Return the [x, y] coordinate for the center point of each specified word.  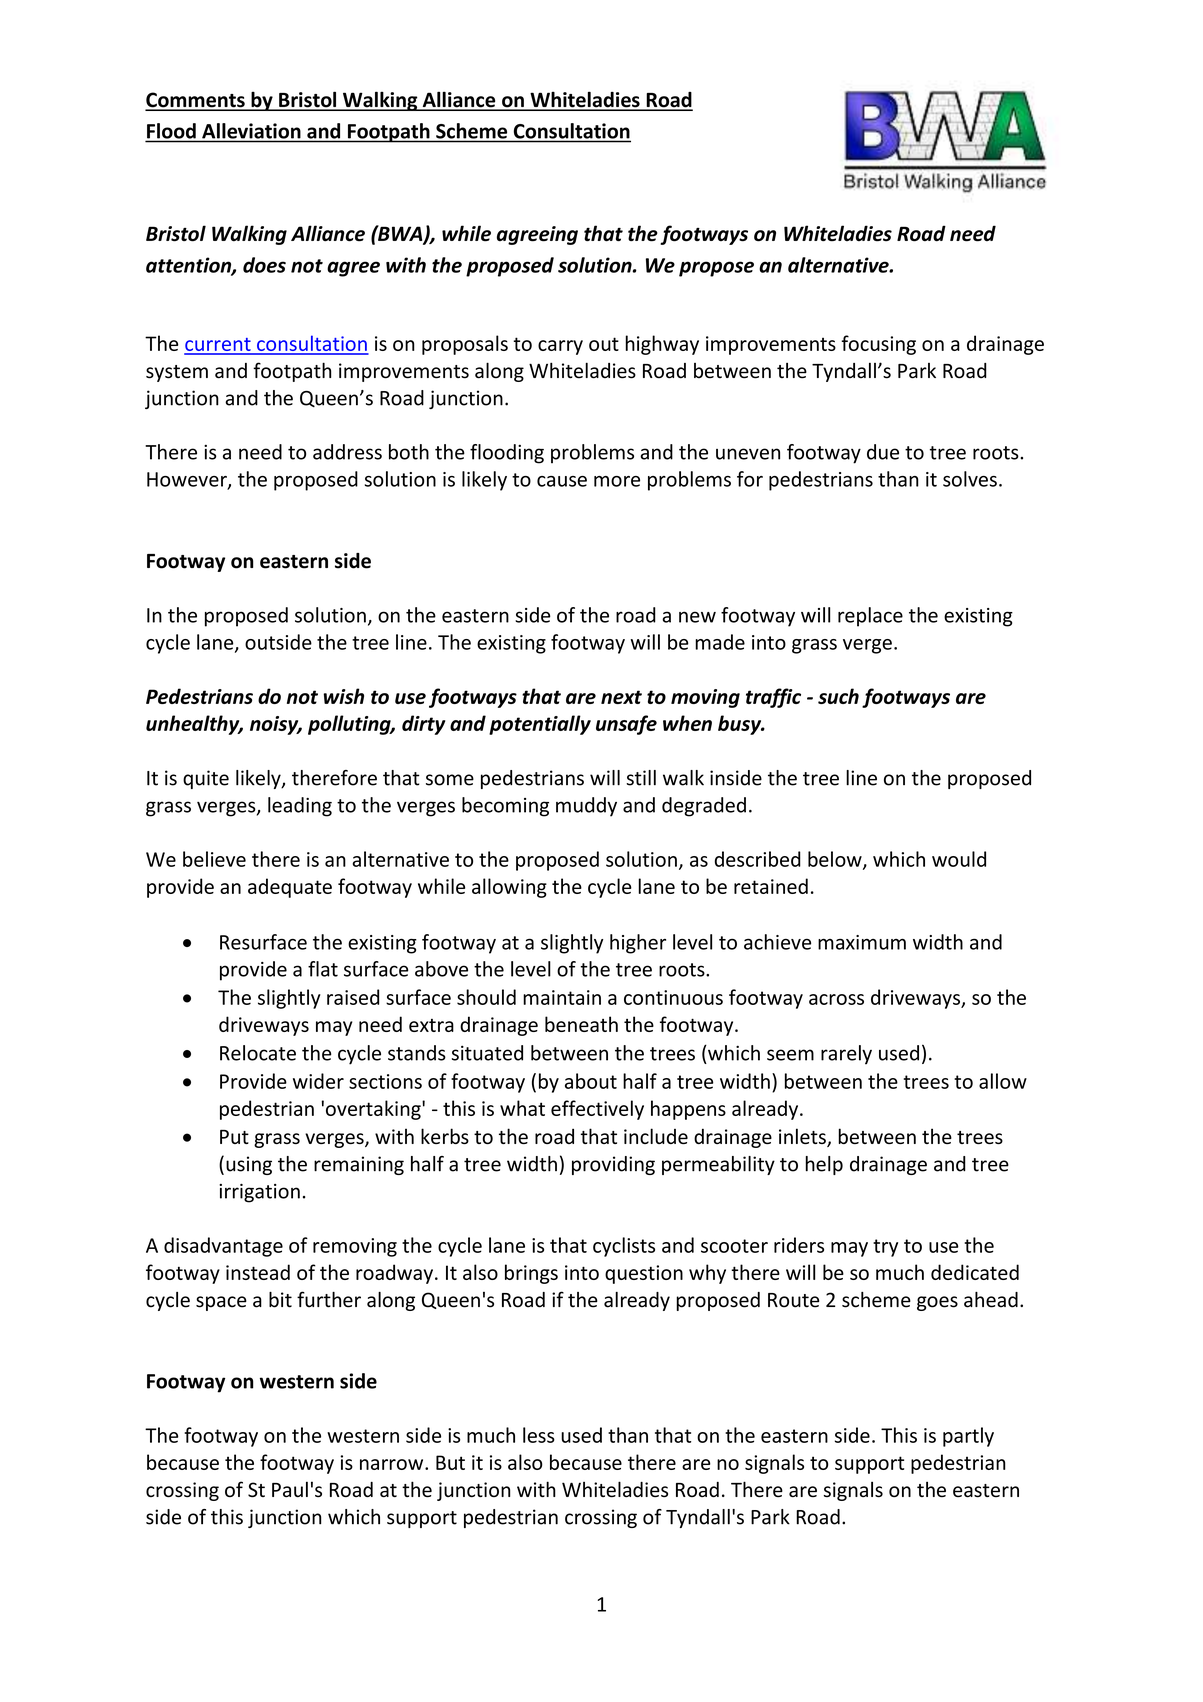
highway [662, 345]
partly [968, 1437]
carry [560, 347]
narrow [393, 1464]
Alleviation [251, 131]
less [539, 1435]
